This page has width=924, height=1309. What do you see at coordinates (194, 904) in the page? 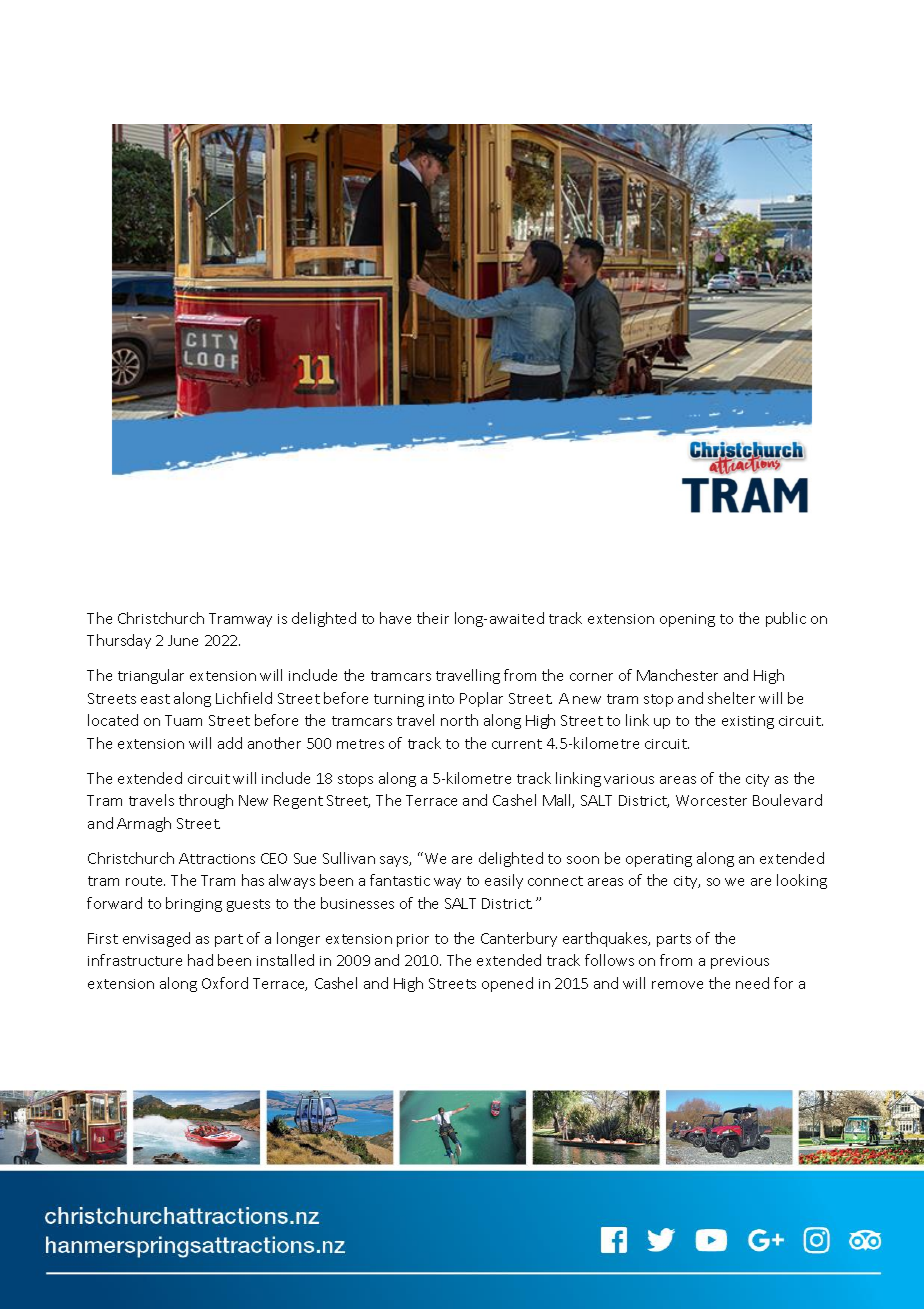
I see `bringing` at bounding box center [194, 904].
